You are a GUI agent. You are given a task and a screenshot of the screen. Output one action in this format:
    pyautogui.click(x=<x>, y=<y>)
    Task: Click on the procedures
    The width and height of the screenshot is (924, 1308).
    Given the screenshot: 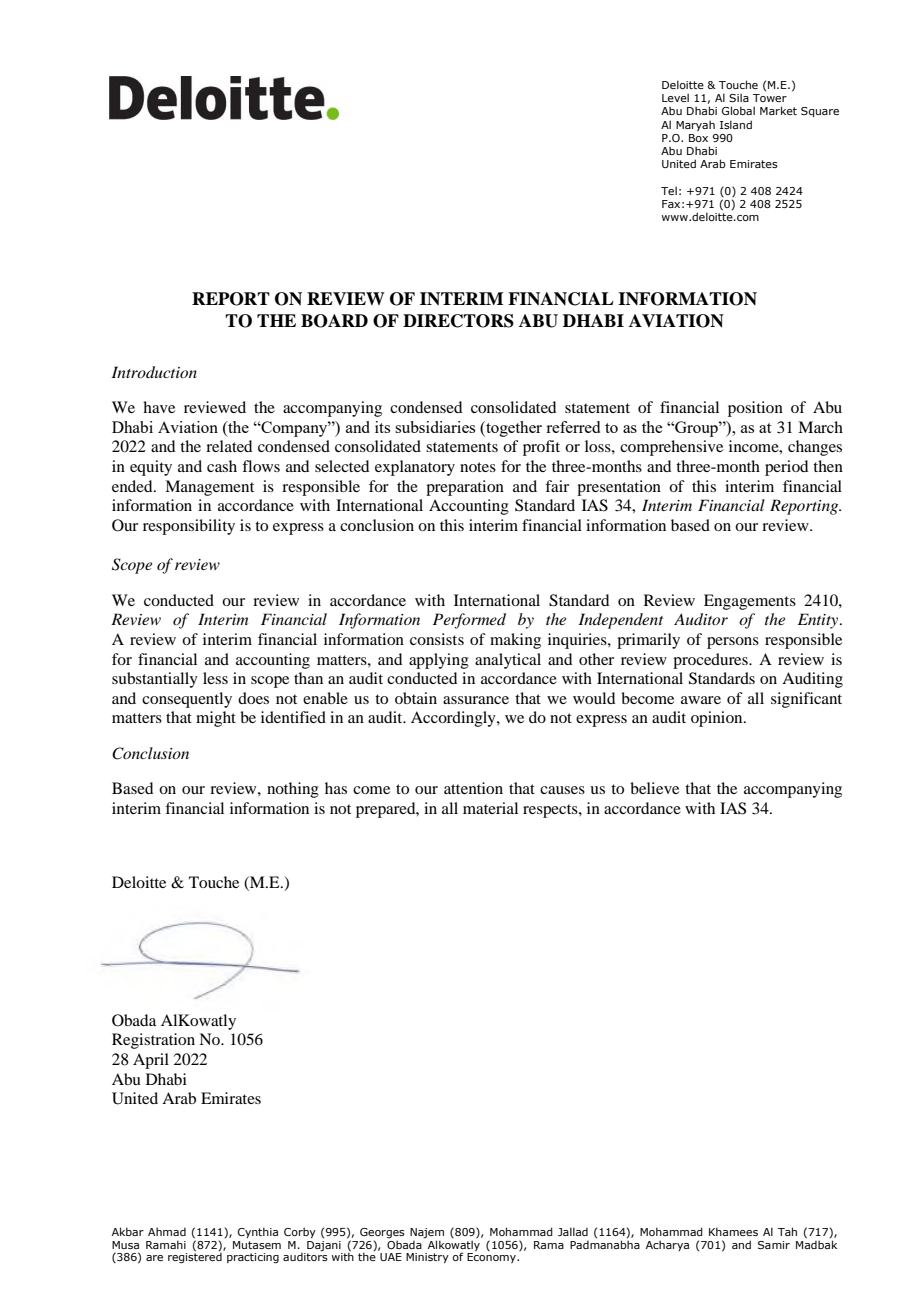 What is the action you would take?
    pyautogui.click(x=711, y=661)
